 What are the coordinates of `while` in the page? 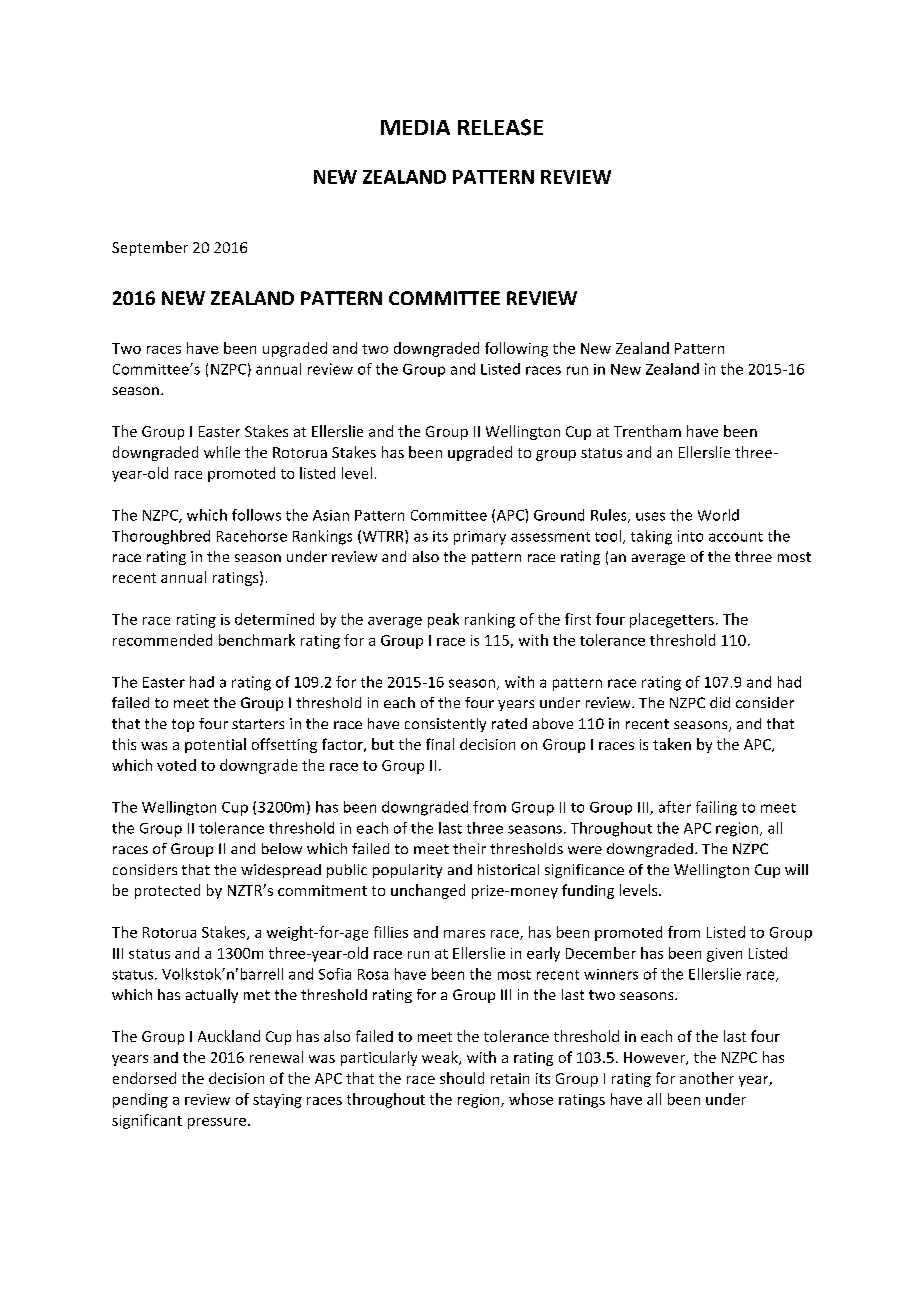 It's located at (222, 452).
